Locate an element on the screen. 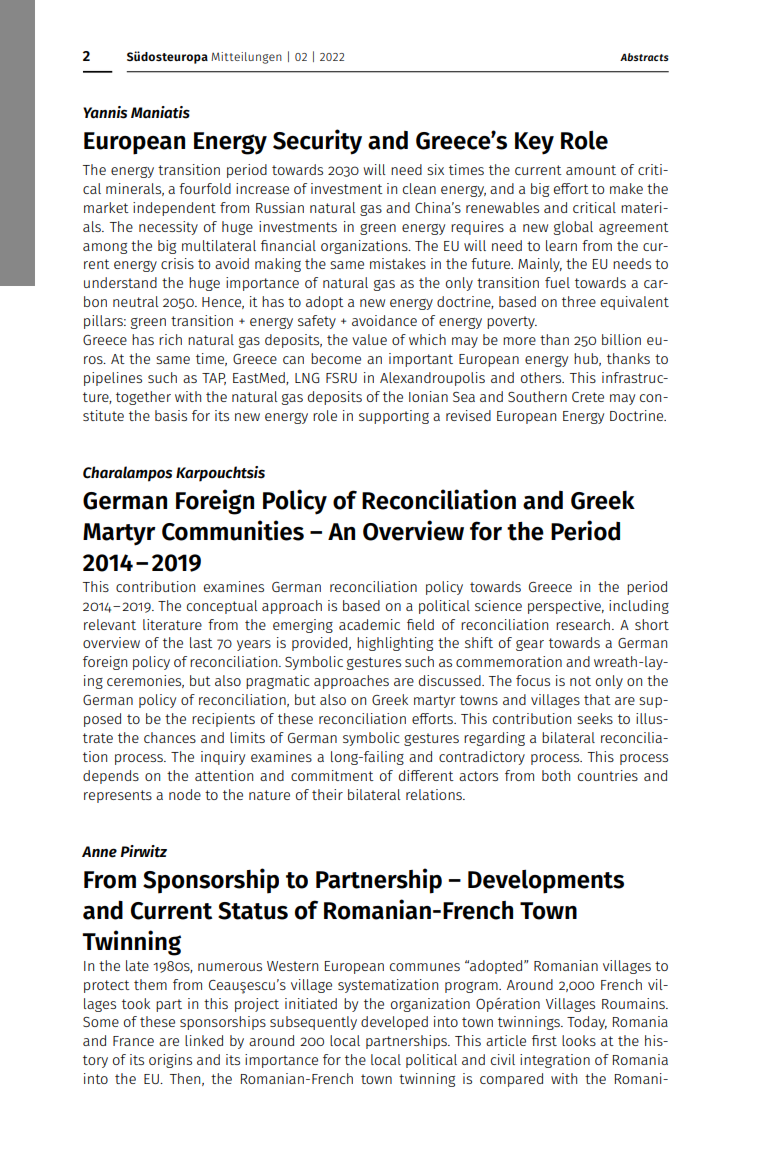 The width and height of the screenshot is (781, 1172). node is located at coordinates (185, 794).
